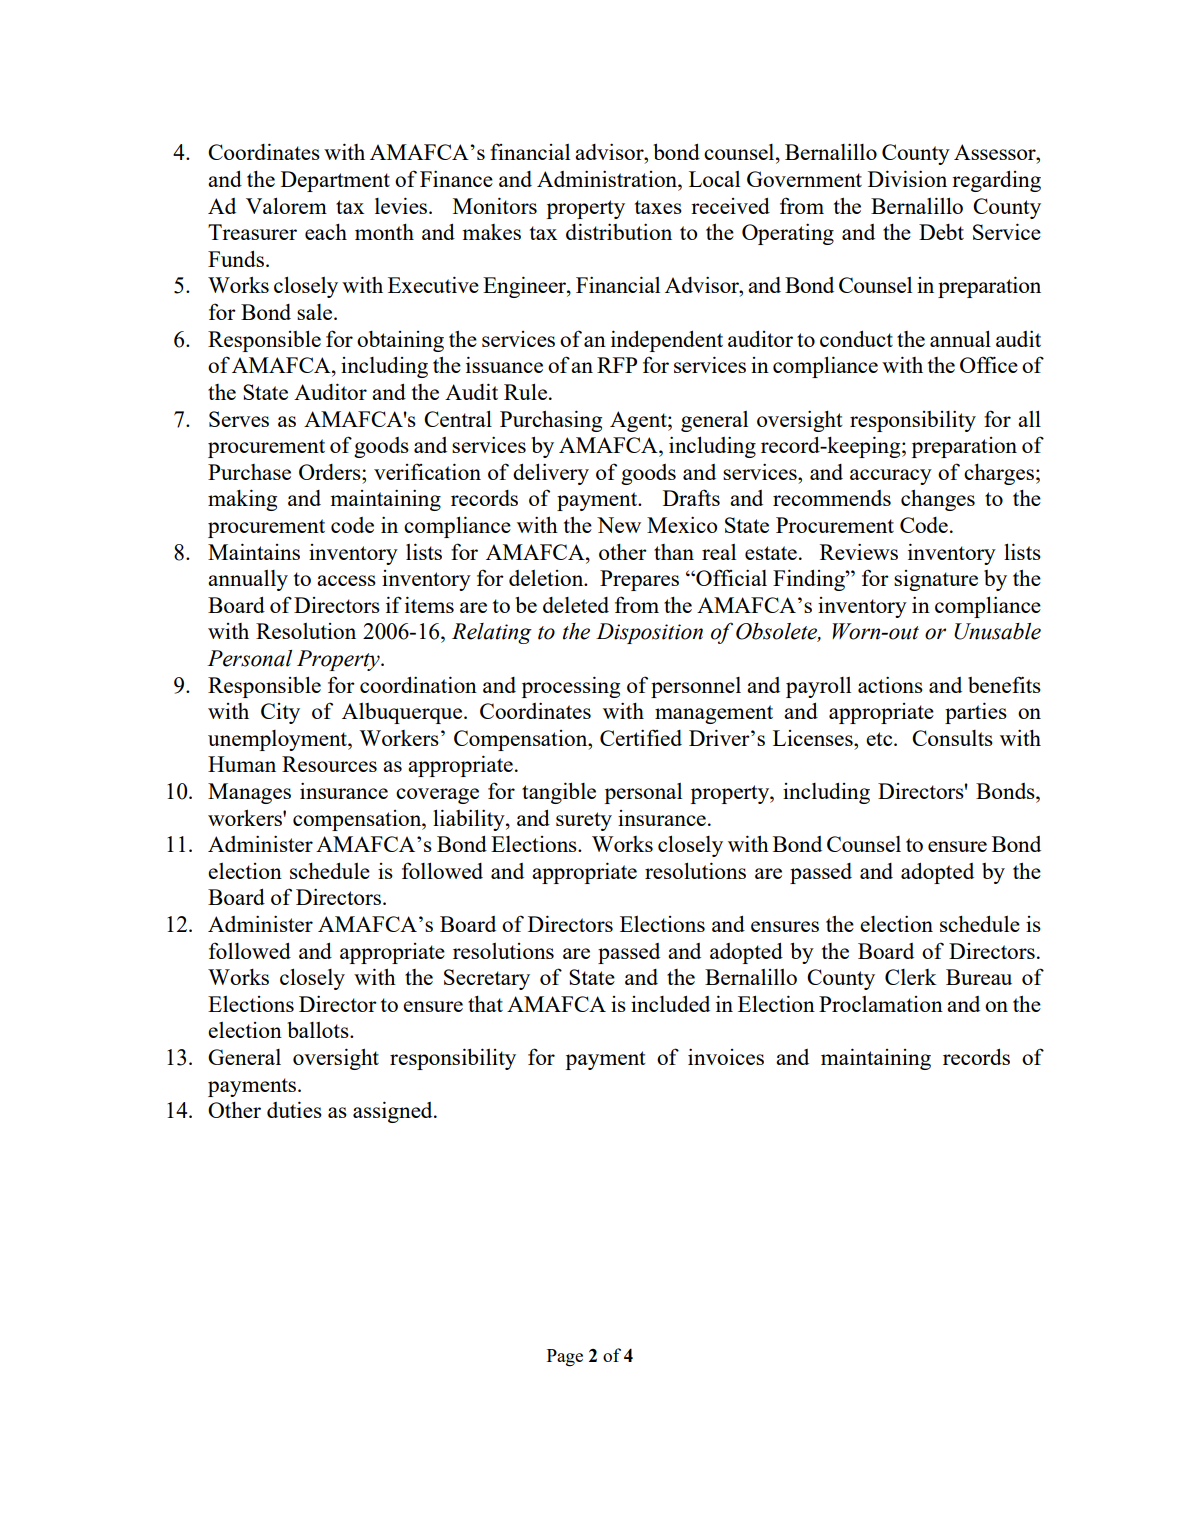 The width and height of the image is (1180, 1527). What do you see at coordinates (911, 977) in the image?
I see `Clerk` at bounding box center [911, 977].
